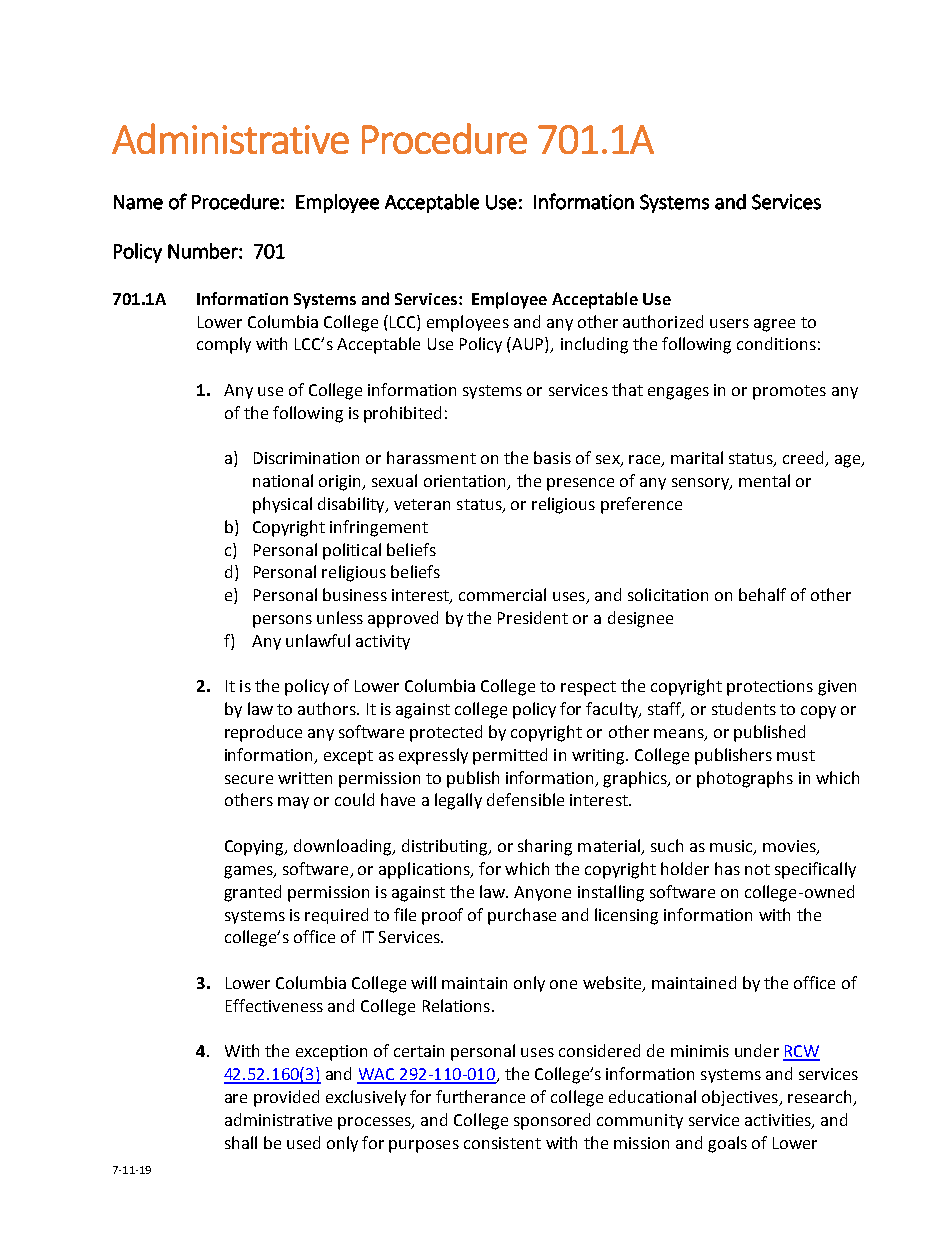  I want to click on users, so click(729, 323).
